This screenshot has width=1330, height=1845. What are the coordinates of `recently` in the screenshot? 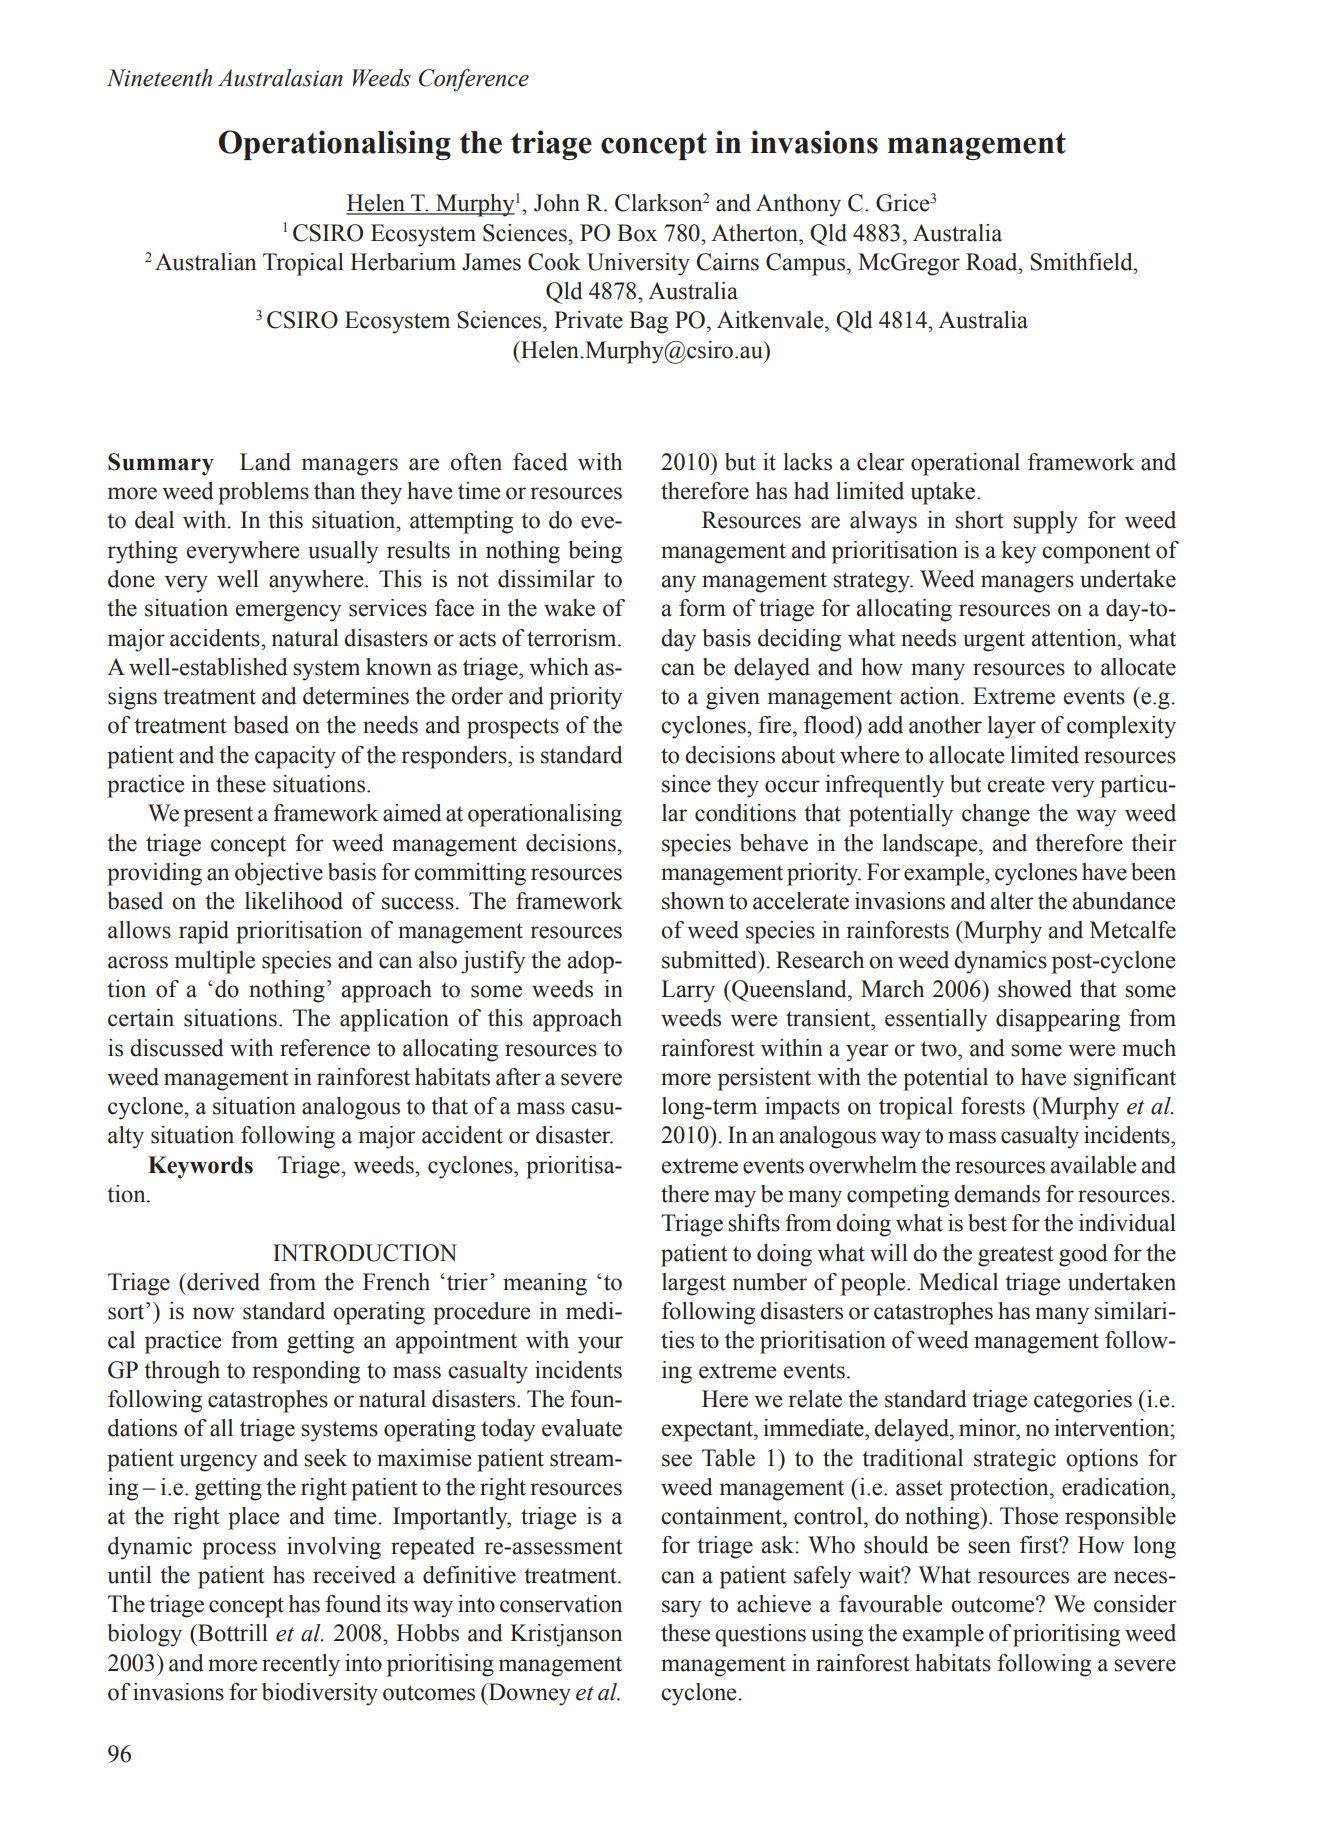 It's located at (301, 1665).
